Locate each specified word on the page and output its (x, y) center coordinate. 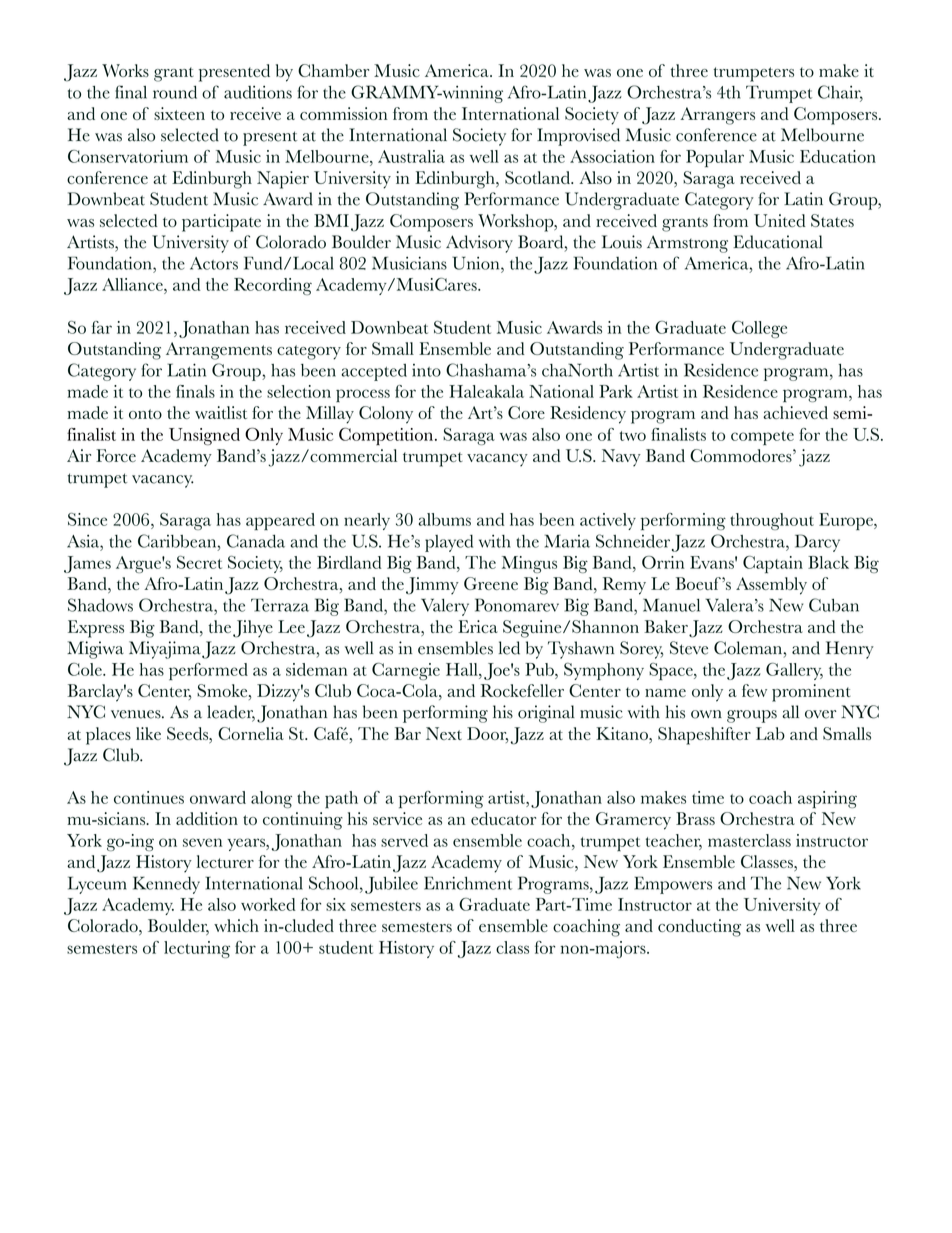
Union (477, 263)
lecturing (197, 949)
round (175, 92)
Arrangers (717, 116)
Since (87, 519)
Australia (411, 156)
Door (488, 735)
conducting (699, 928)
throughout (772, 521)
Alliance (133, 284)
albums (444, 519)
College (759, 329)
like (148, 733)
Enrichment (468, 883)
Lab (770, 733)
